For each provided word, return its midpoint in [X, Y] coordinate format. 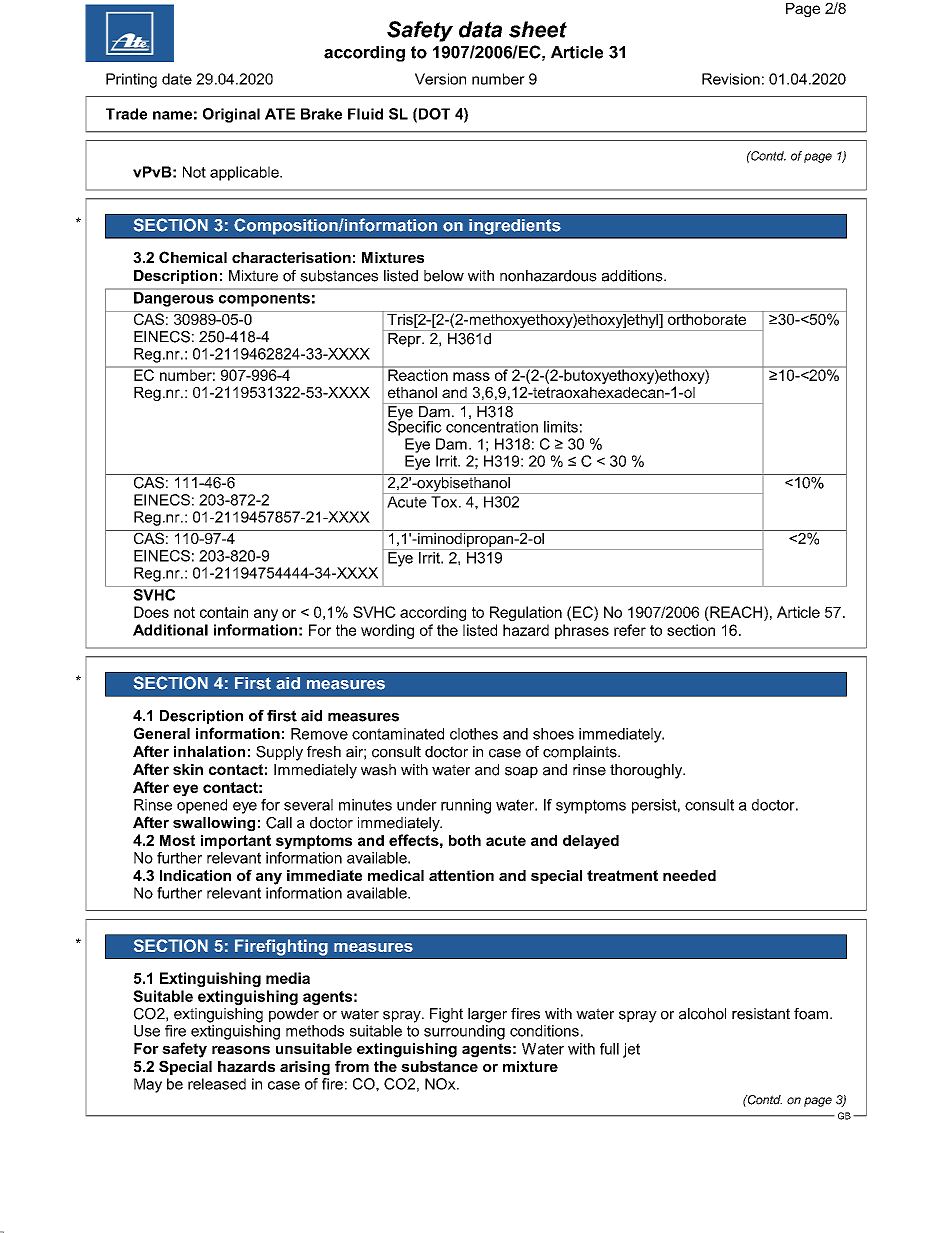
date [177, 79]
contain [224, 612]
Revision [731, 79]
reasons [241, 1050]
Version [440, 79]
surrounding [464, 1032]
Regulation [526, 613]
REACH [736, 612]
